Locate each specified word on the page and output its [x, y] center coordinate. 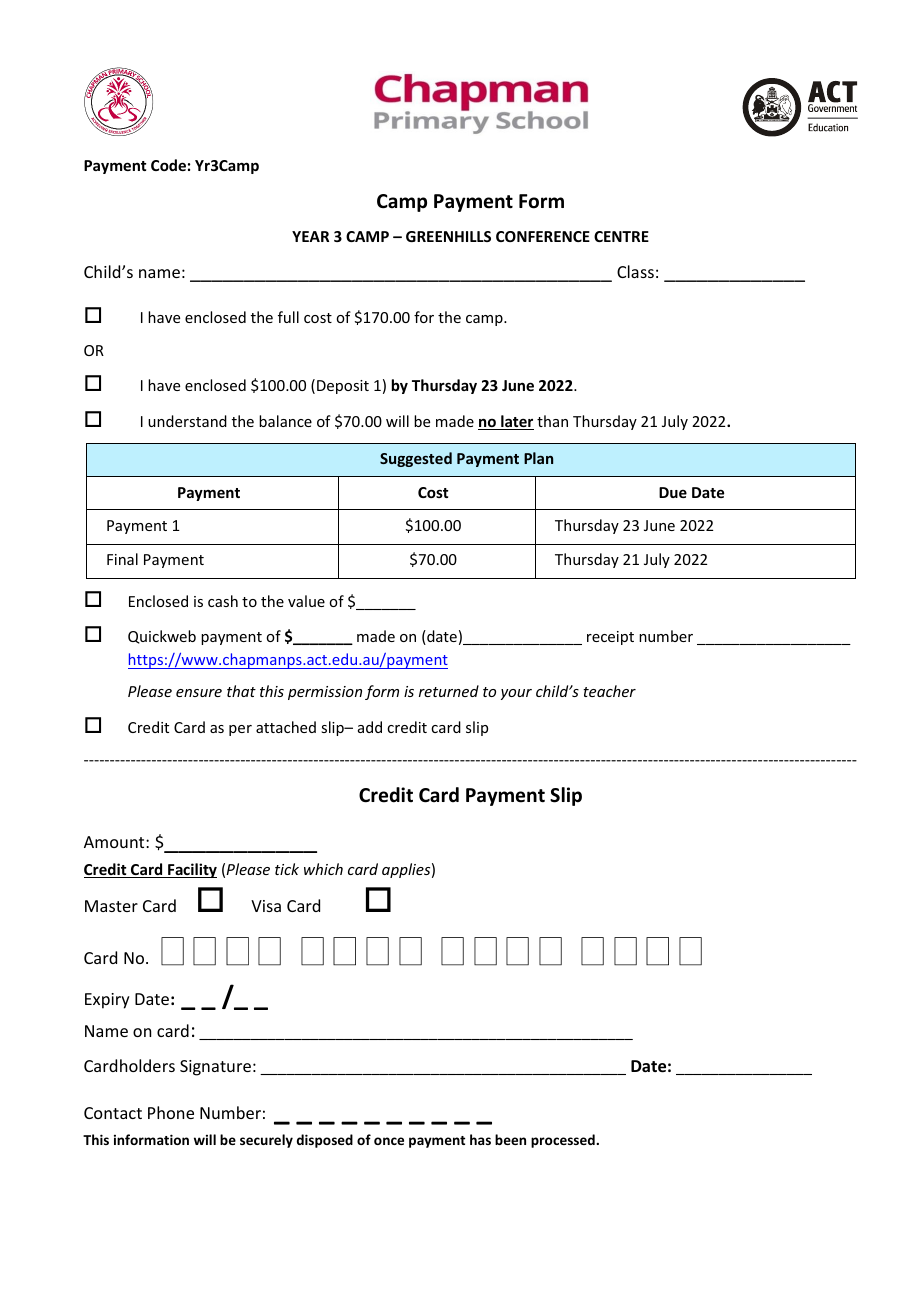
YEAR [310, 236]
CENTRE [621, 236]
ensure [199, 693]
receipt [610, 638]
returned [449, 691]
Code [168, 165]
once [389, 1141]
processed [564, 1141]
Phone [171, 1112]
